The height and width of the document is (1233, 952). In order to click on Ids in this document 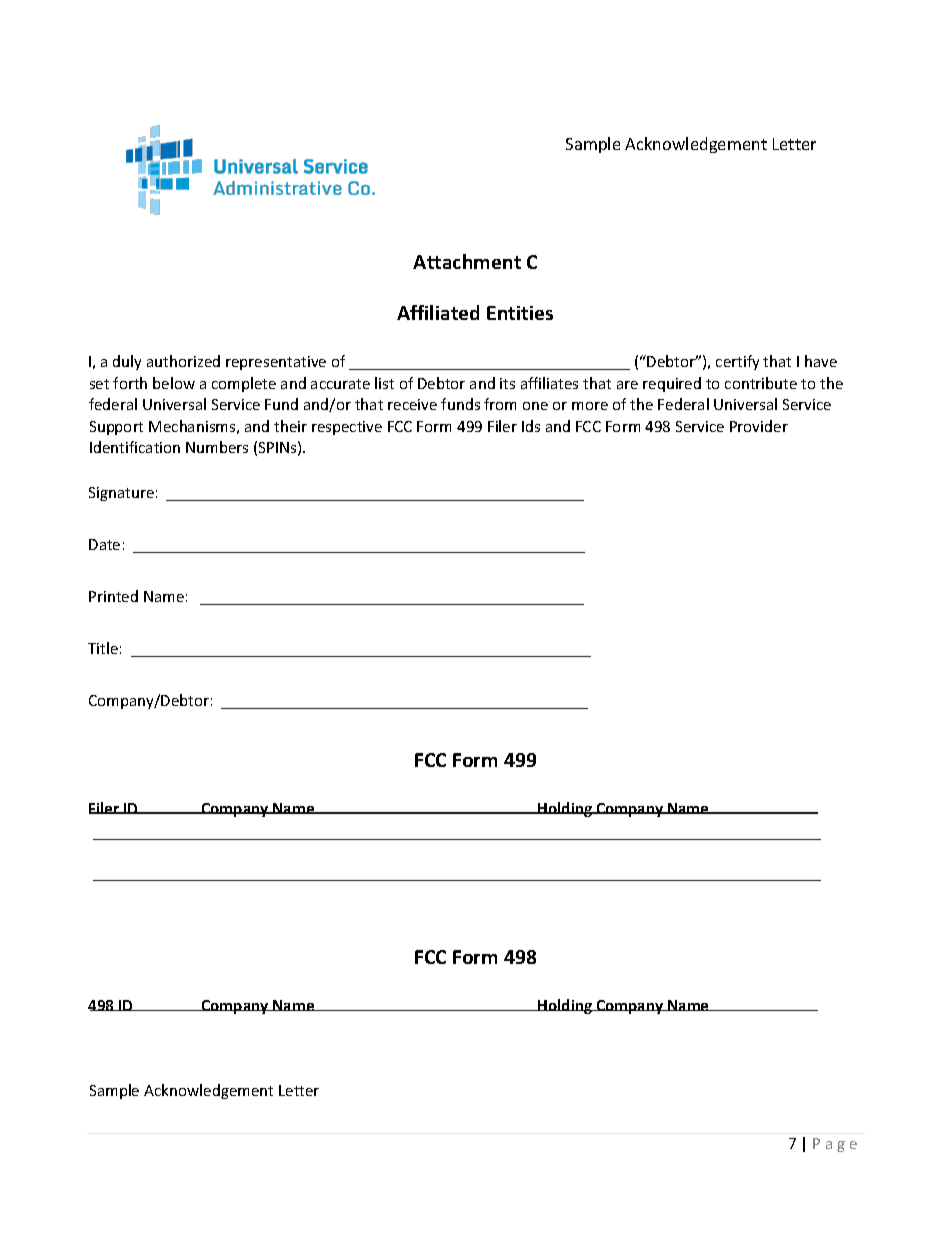, I will do `click(531, 426)`.
